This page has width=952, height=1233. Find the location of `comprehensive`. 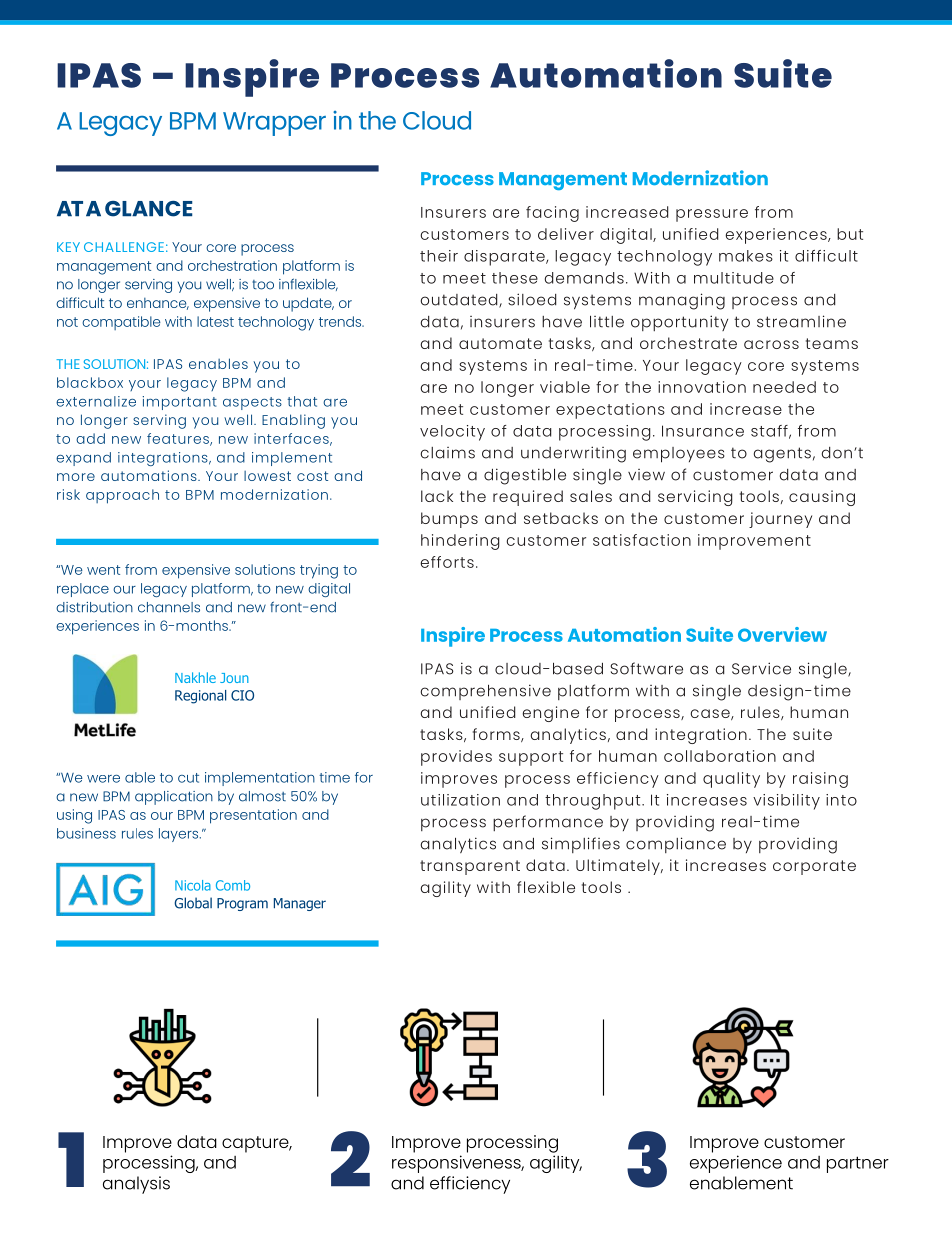

comprehensive is located at coordinates (486, 692).
